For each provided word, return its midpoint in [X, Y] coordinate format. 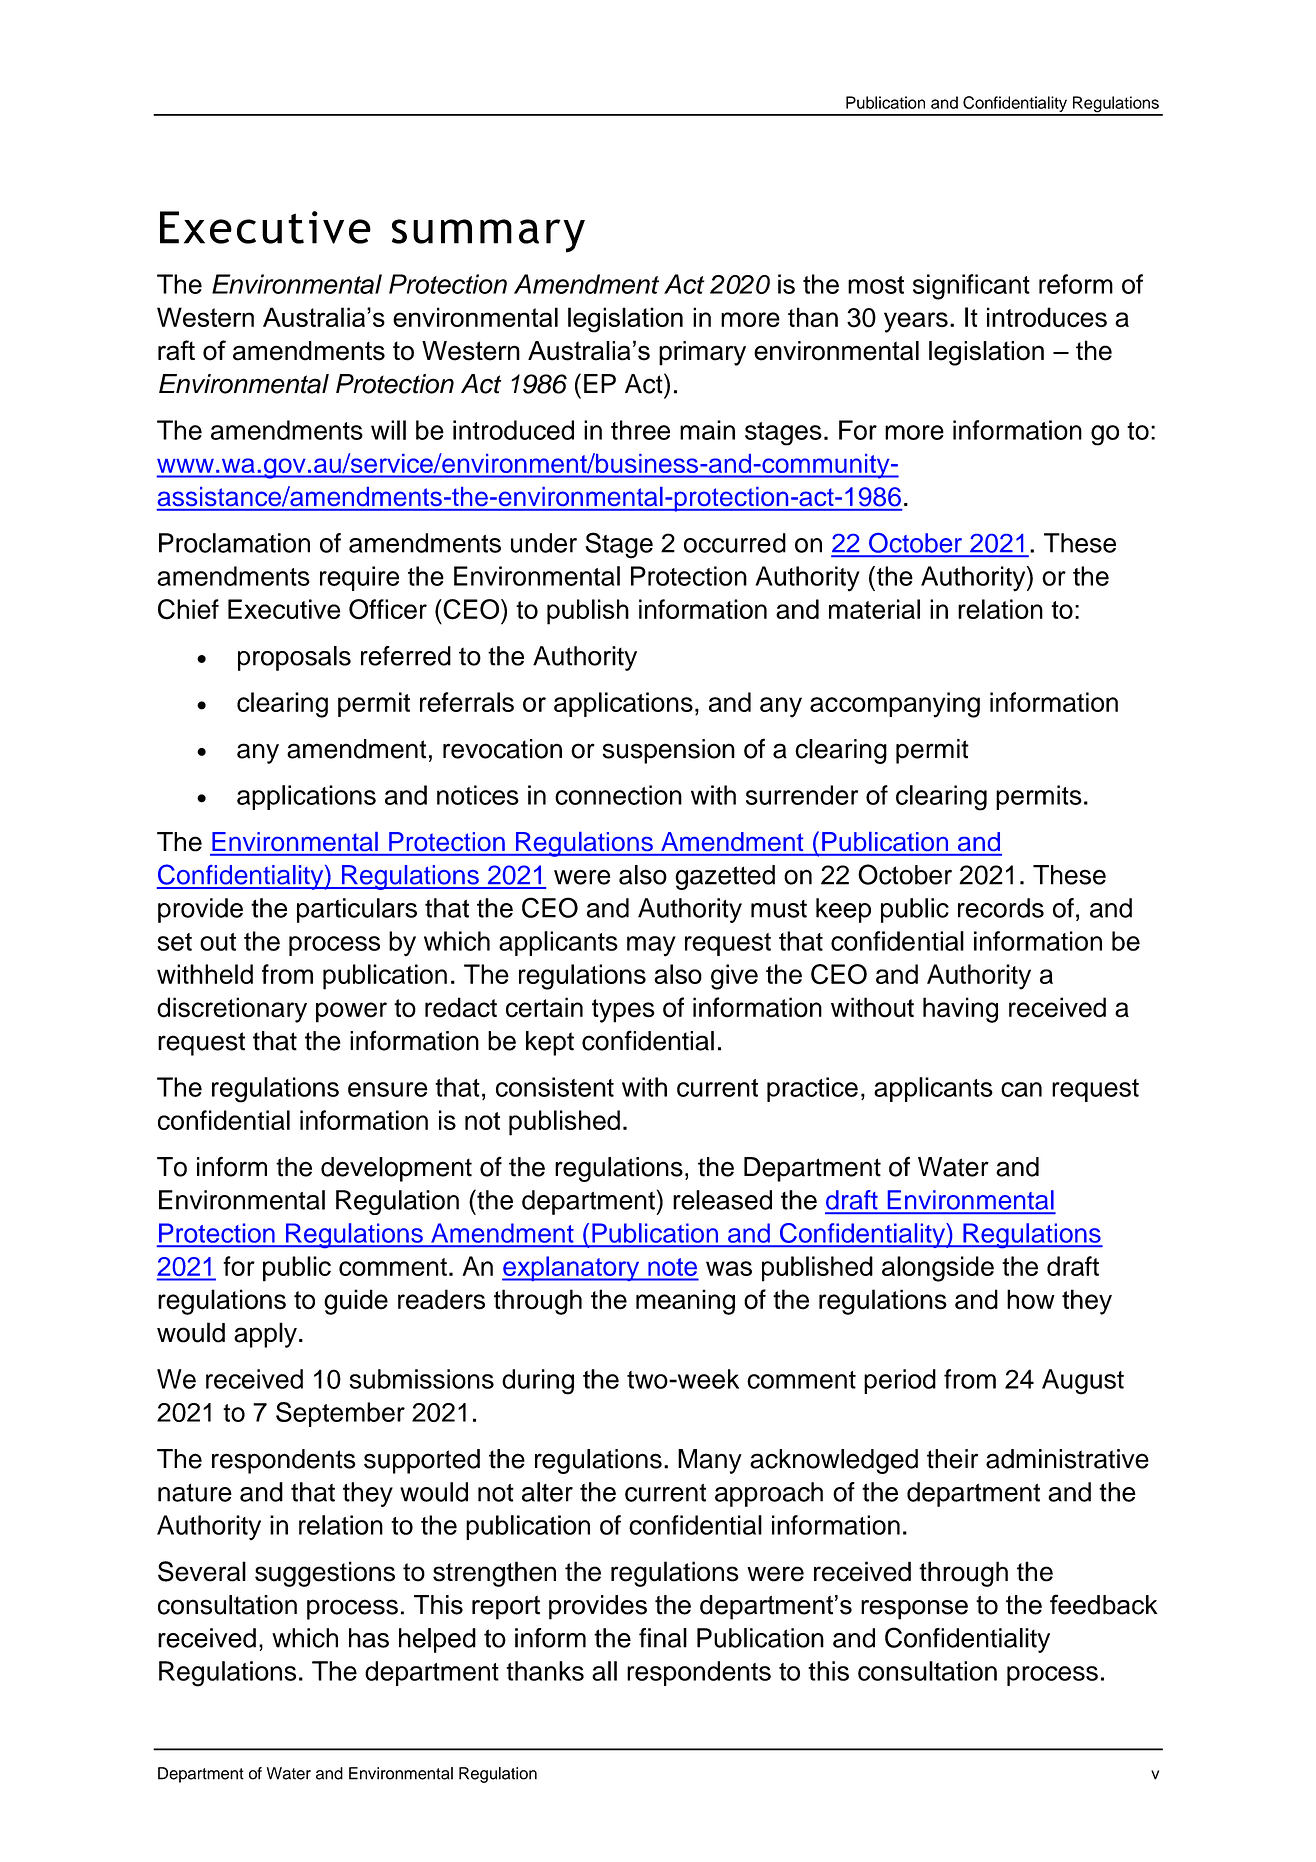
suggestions [325, 1574]
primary [702, 353]
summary [488, 236]
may [651, 946]
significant [971, 287]
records [1001, 908]
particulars [357, 910]
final [663, 1638]
